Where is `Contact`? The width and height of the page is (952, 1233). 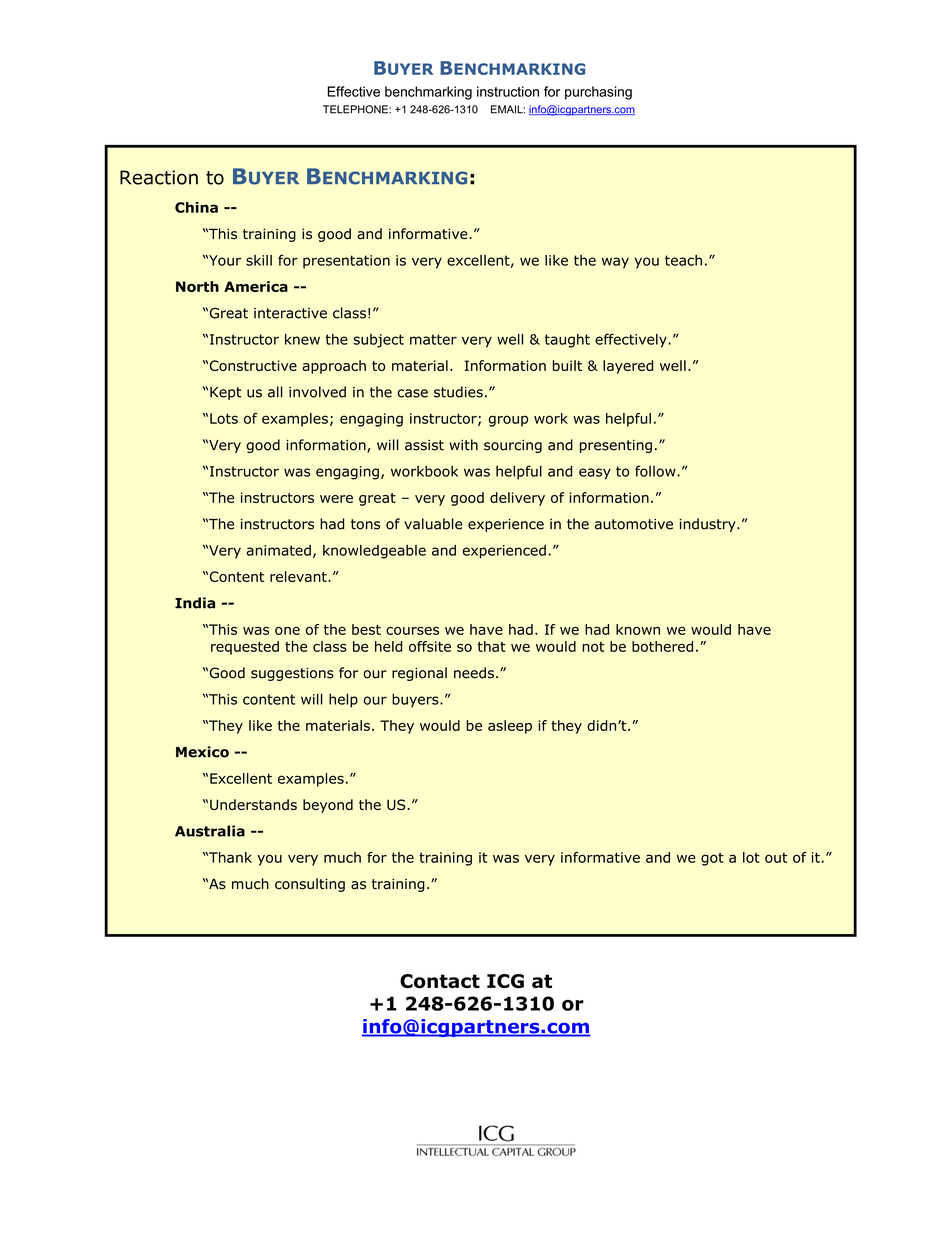 Contact is located at coordinates (440, 981).
